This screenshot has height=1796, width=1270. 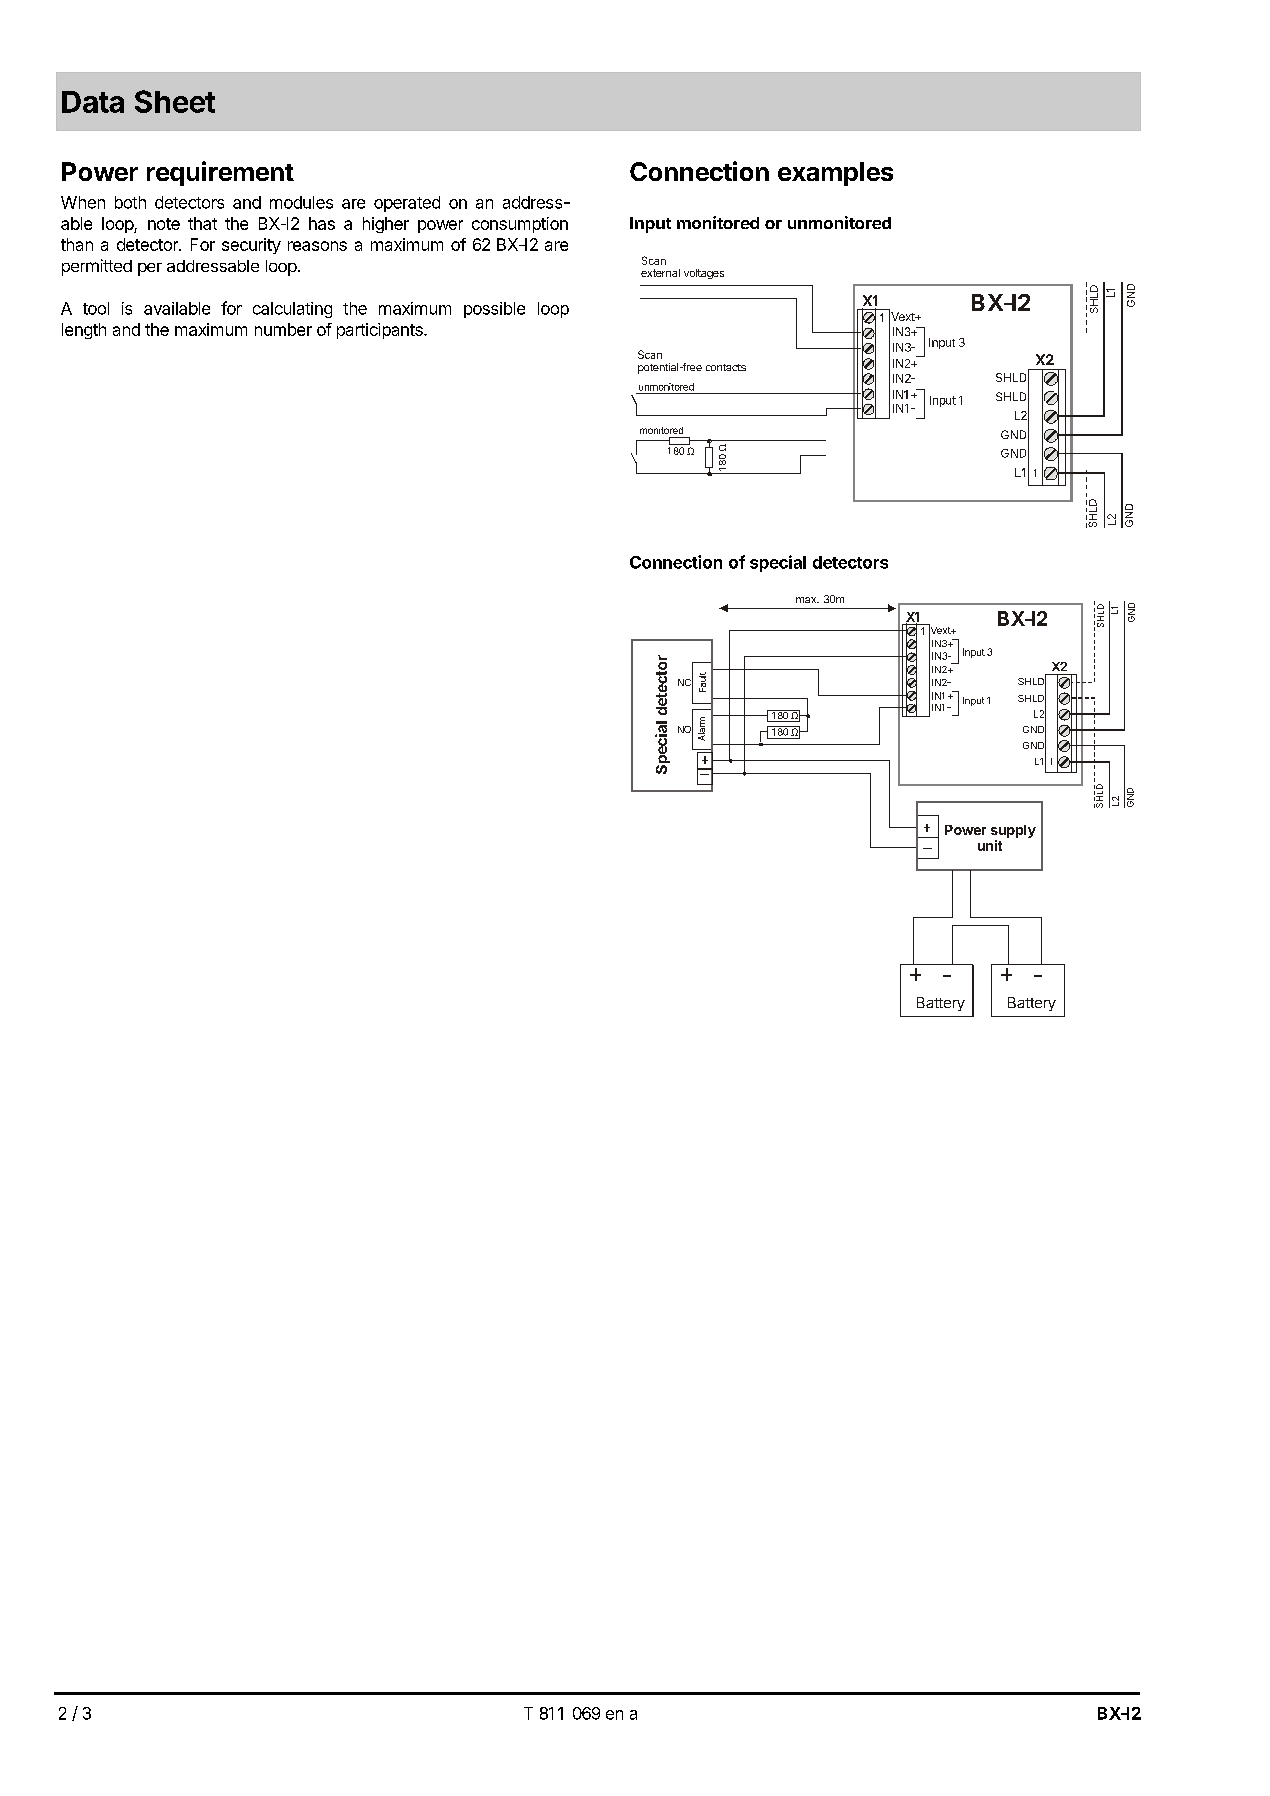 What do you see at coordinates (381, 331) in the screenshot?
I see `participants` at bounding box center [381, 331].
